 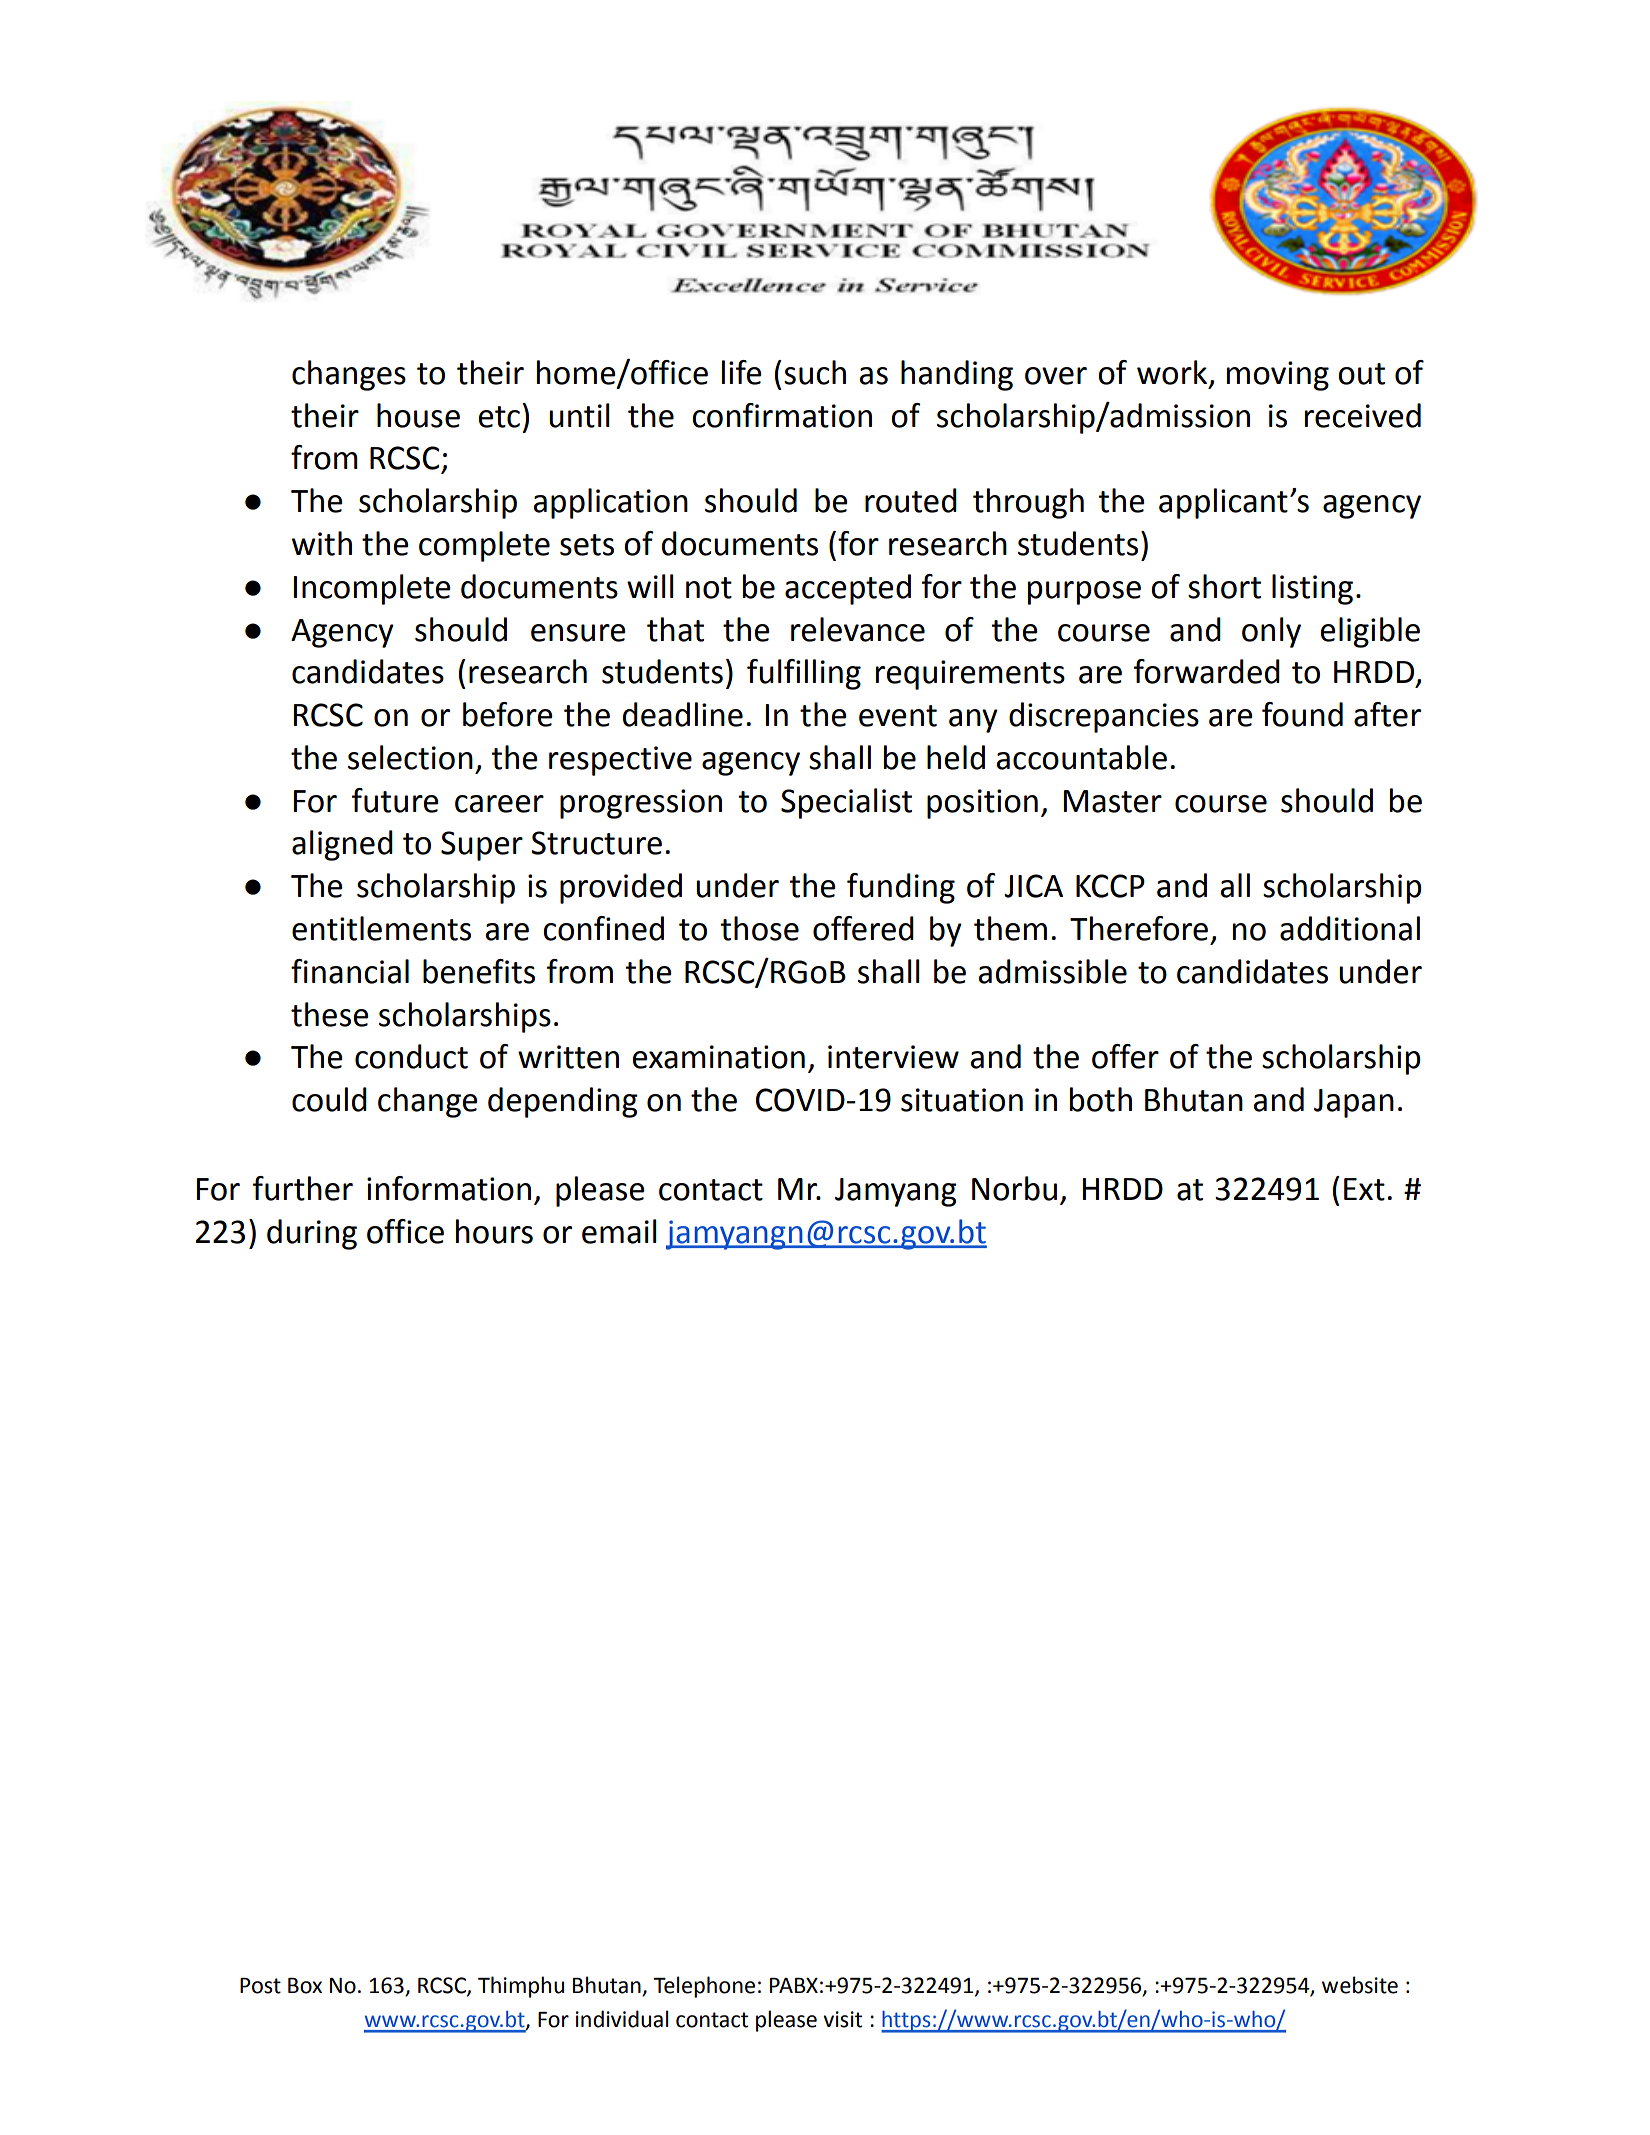 I want to click on moving, so click(x=1278, y=376).
